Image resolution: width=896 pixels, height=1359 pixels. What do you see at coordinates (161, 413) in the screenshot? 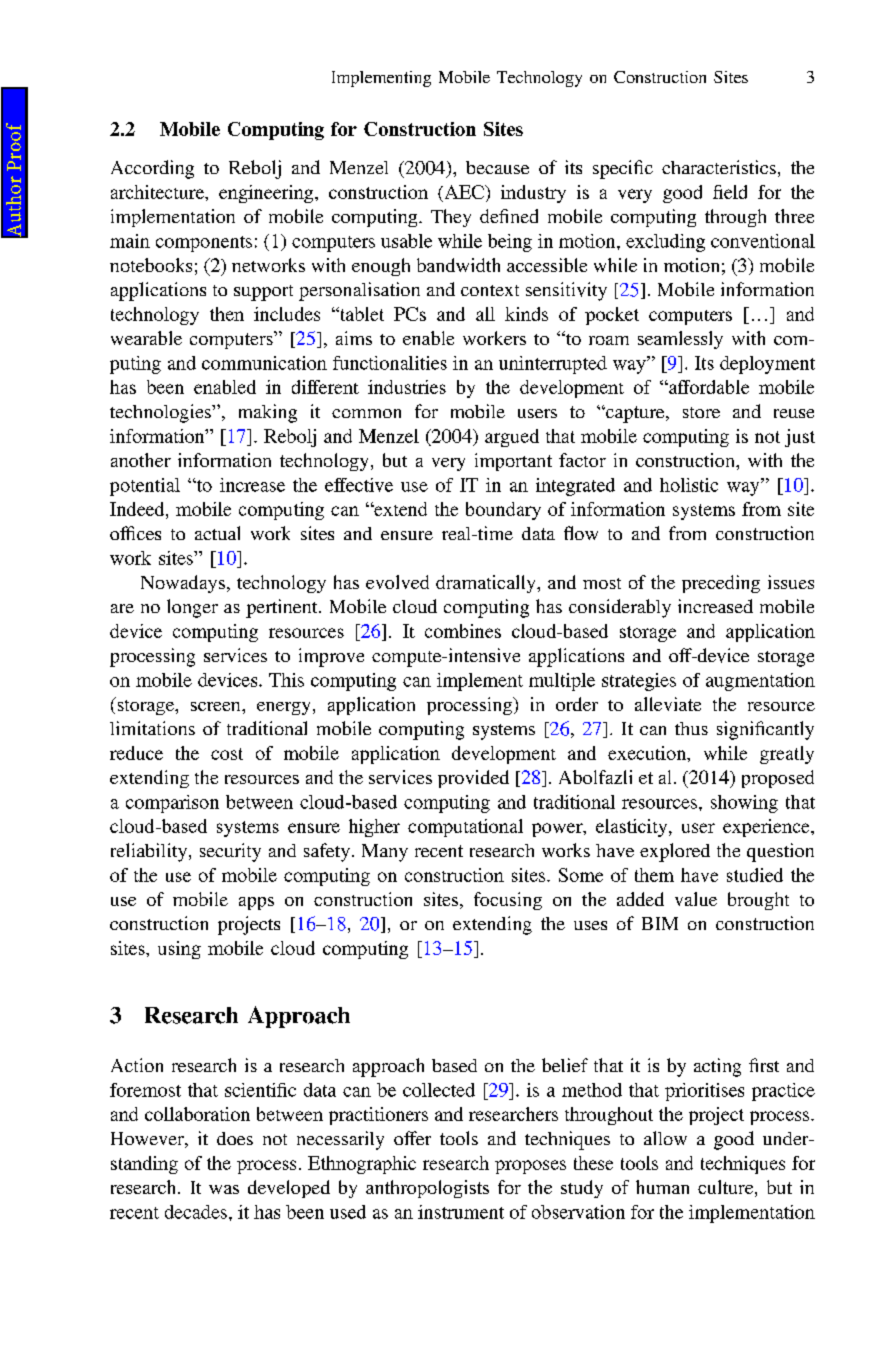
I see `technologies` at bounding box center [161, 413].
